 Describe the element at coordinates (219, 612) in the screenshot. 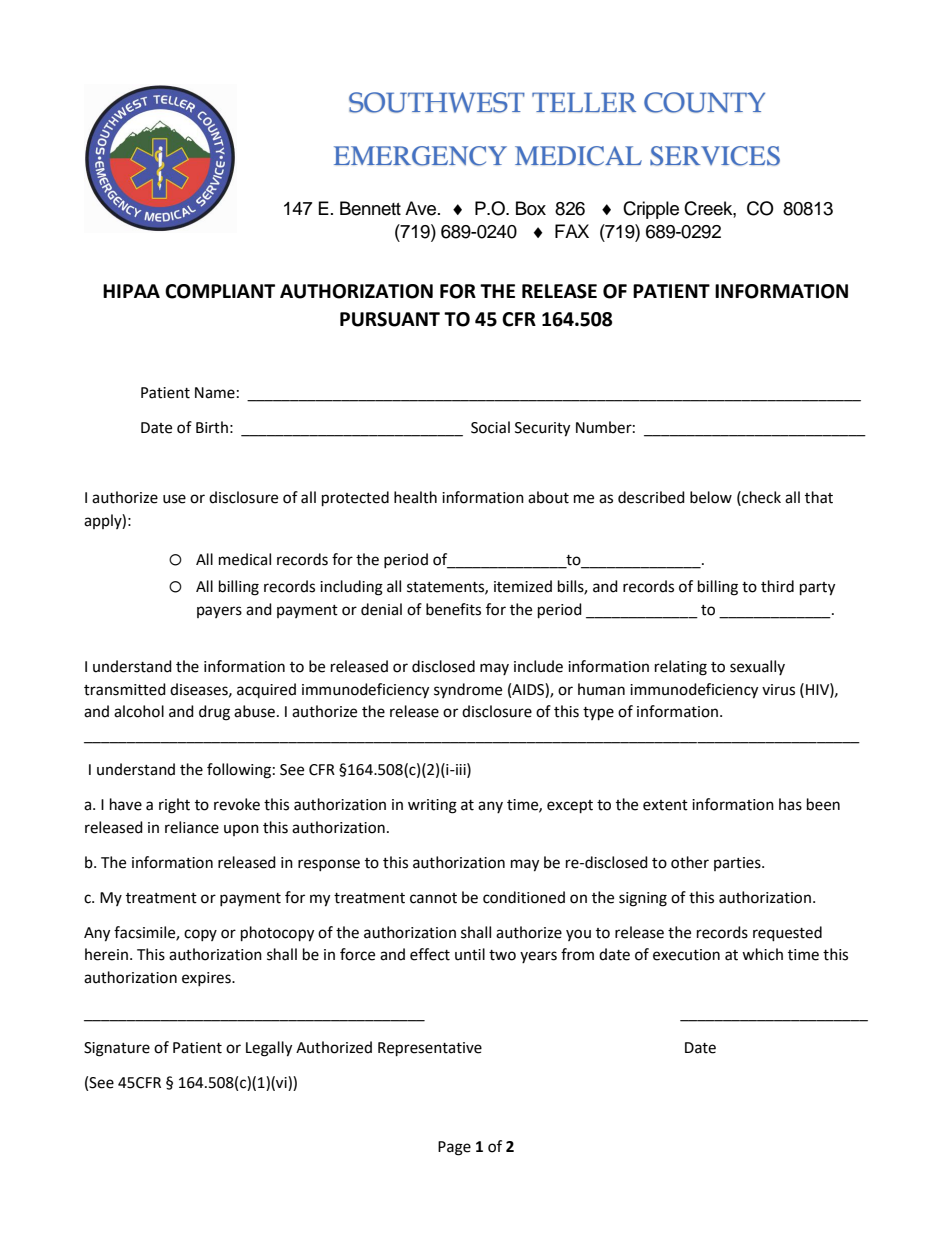

I see `payers` at that location.
